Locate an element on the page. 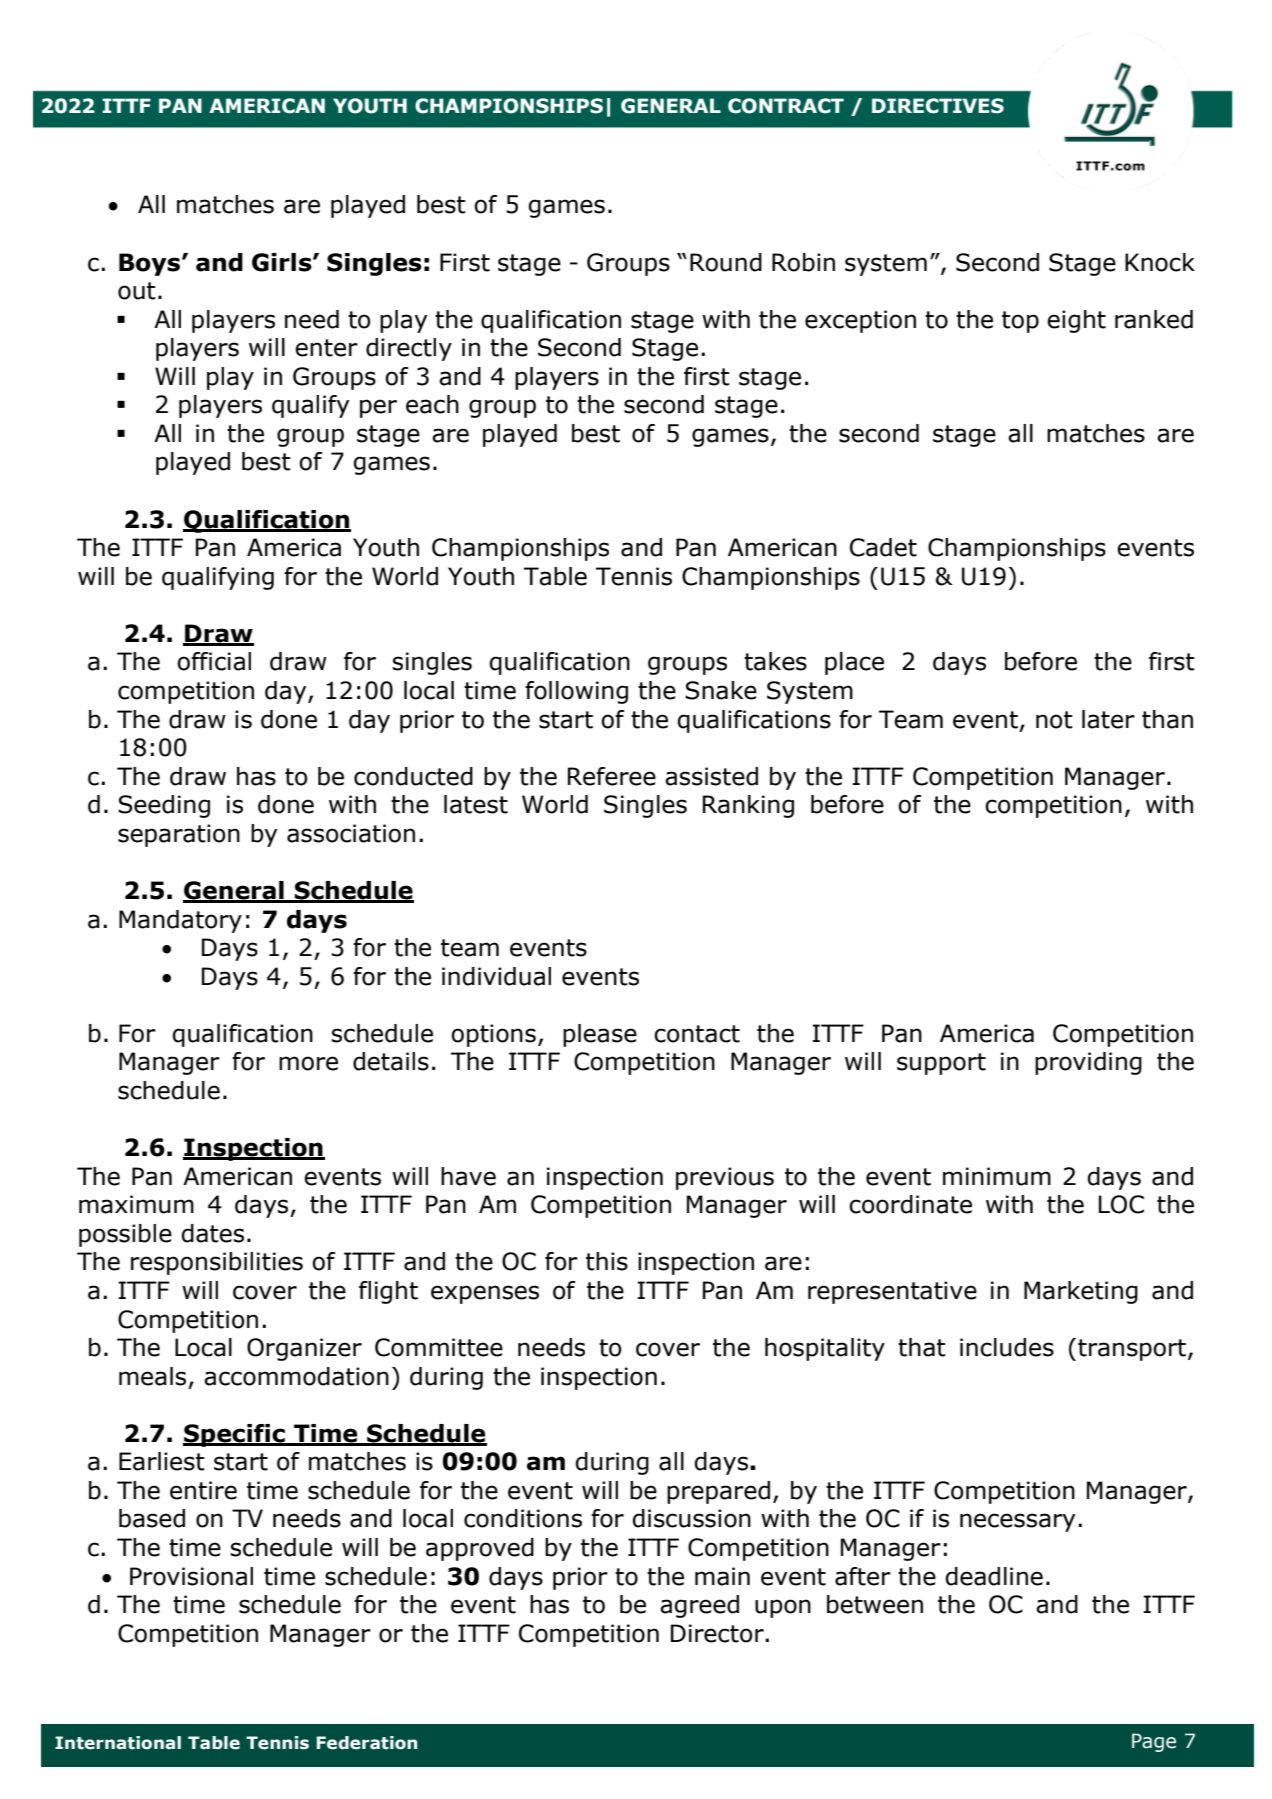 This page has width=1272, height=1799. Mandatory is located at coordinates (180, 921).
